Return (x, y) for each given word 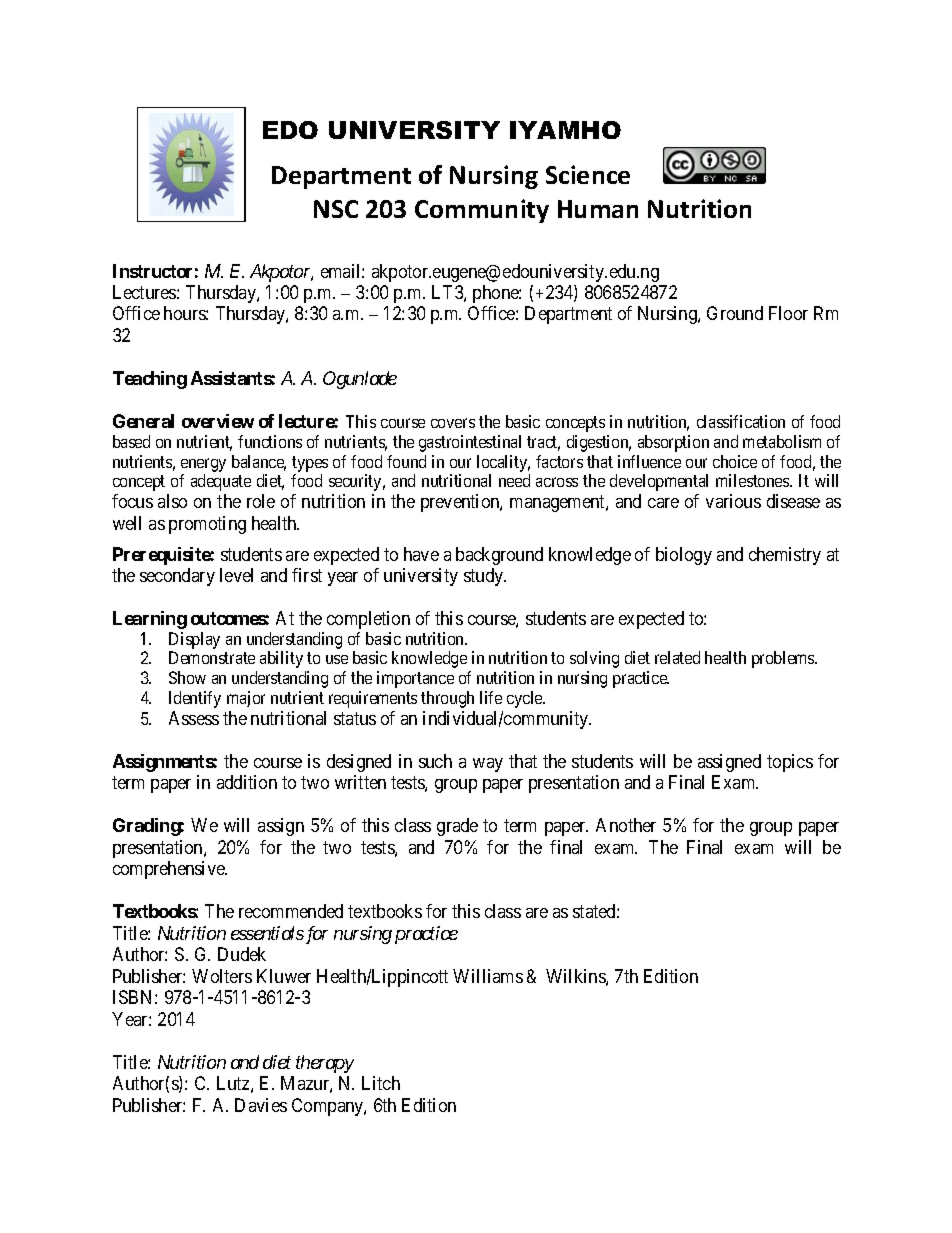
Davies (261, 1105)
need (514, 480)
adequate (221, 482)
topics (790, 763)
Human (598, 209)
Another (626, 825)
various (733, 501)
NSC (336, 209)
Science (588, 174)
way (488, 765)
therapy (325, 1064)
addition (247, 782)
